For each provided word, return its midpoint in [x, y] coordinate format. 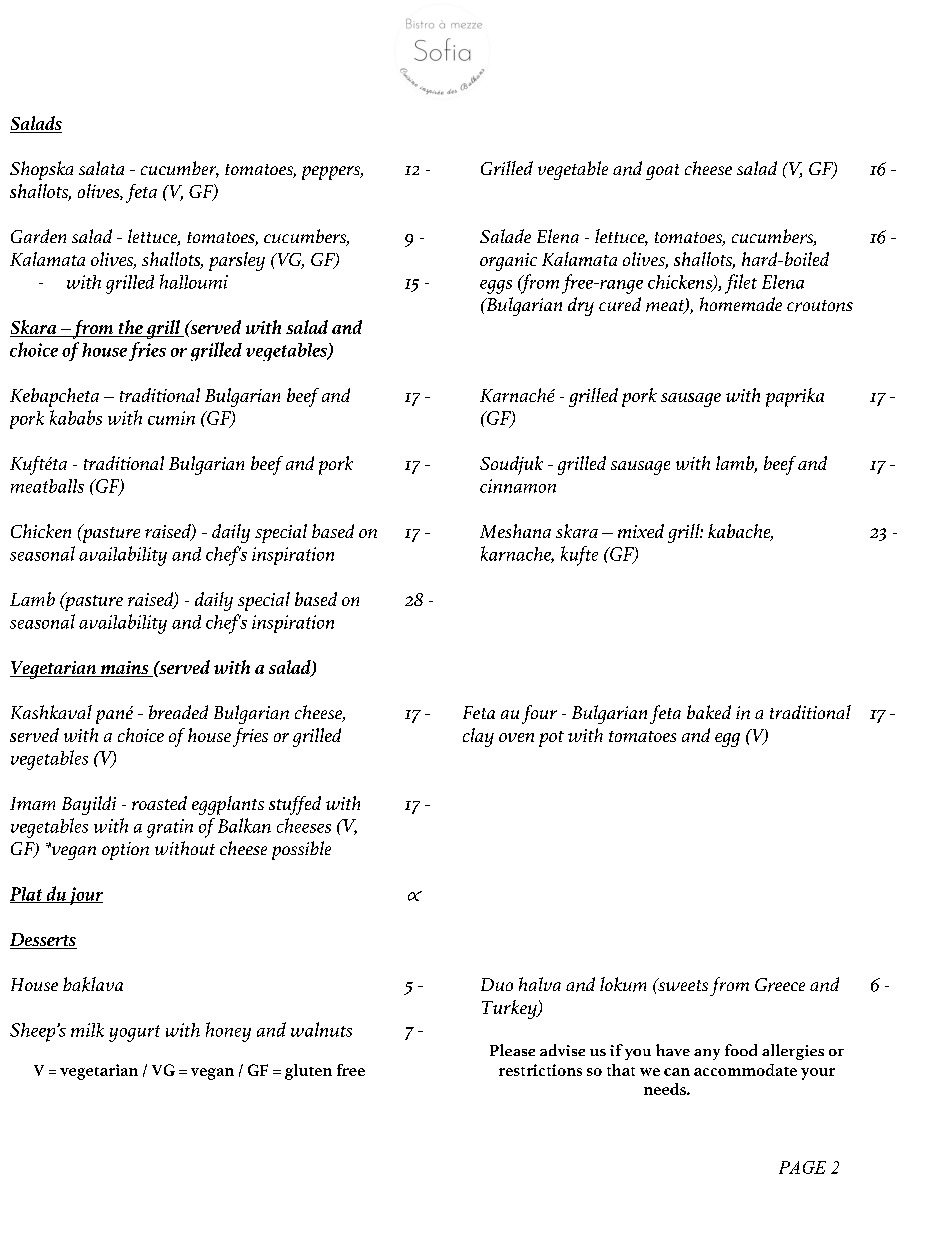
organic [508, 262]
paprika [795, 397]
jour [85, 896]
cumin [171, 418]
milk [87, 1030]
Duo [497, 984]
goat [662, 172]
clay [478, 737]
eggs [496, 287]
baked [709, 712]
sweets [682, 984]
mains [125, 669]
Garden [38, 236]
